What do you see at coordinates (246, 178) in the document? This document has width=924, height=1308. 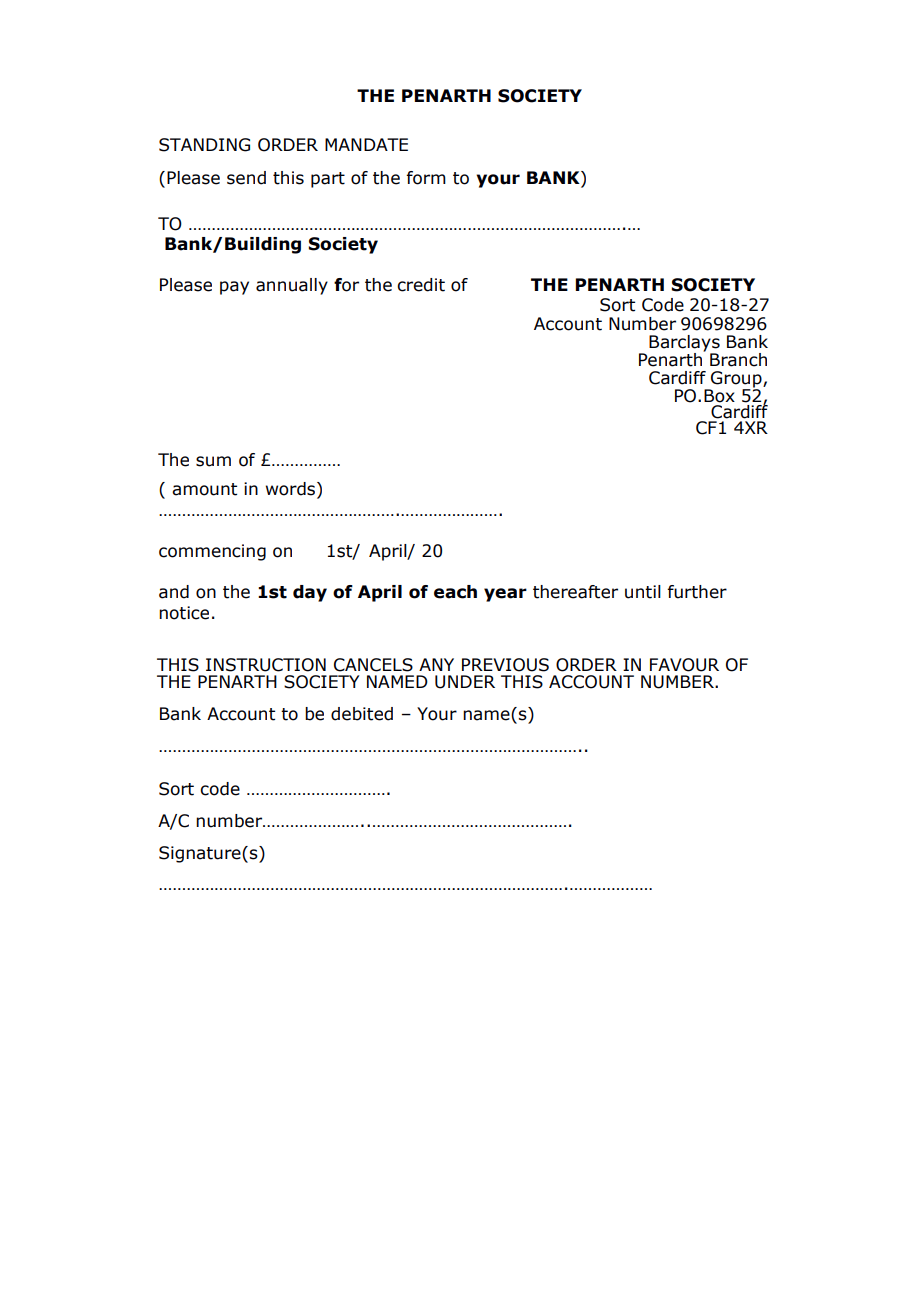 I see `send` at bounding box center [246, 178].
